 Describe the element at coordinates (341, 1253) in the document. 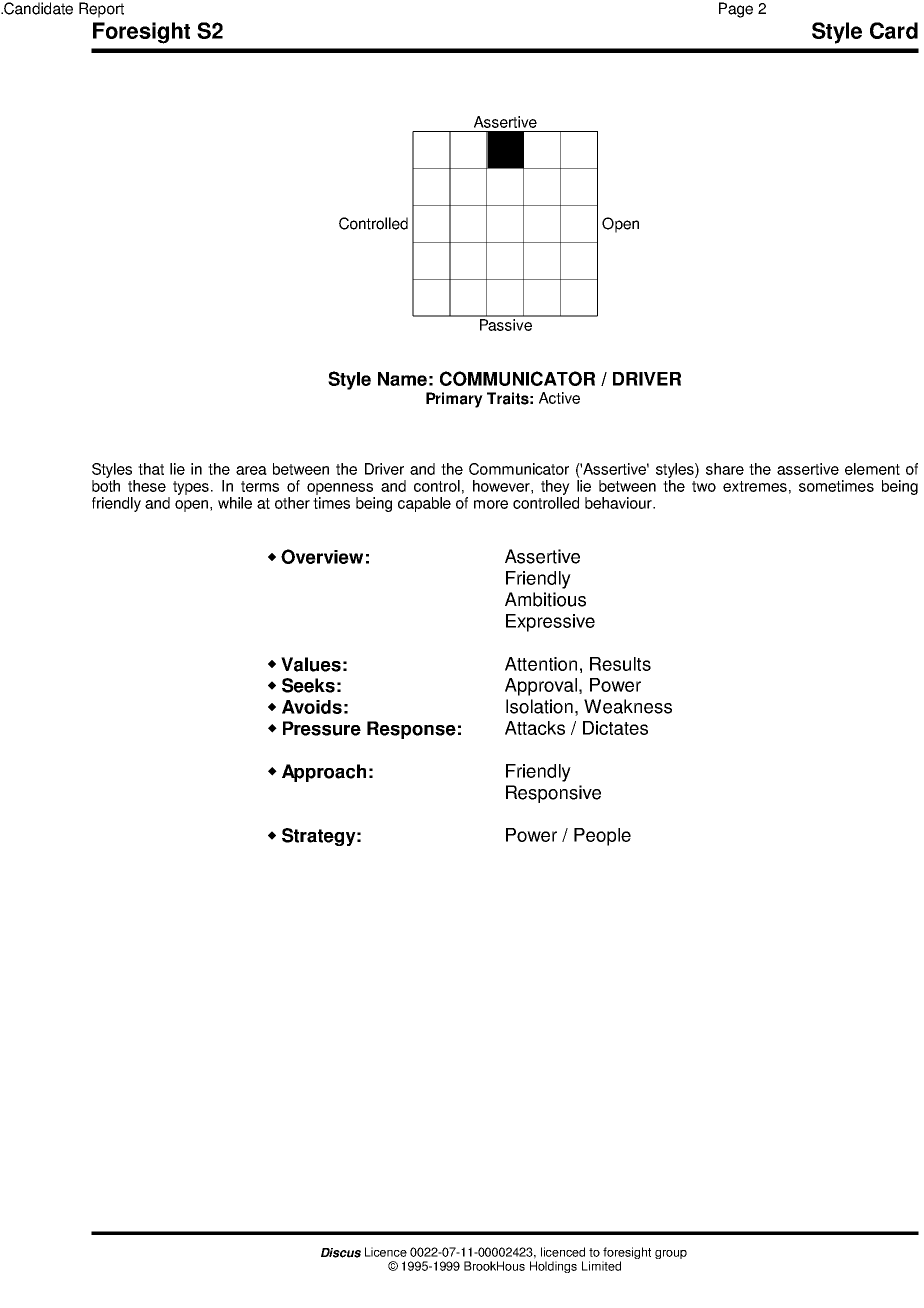

I see `Discus` at that location.
